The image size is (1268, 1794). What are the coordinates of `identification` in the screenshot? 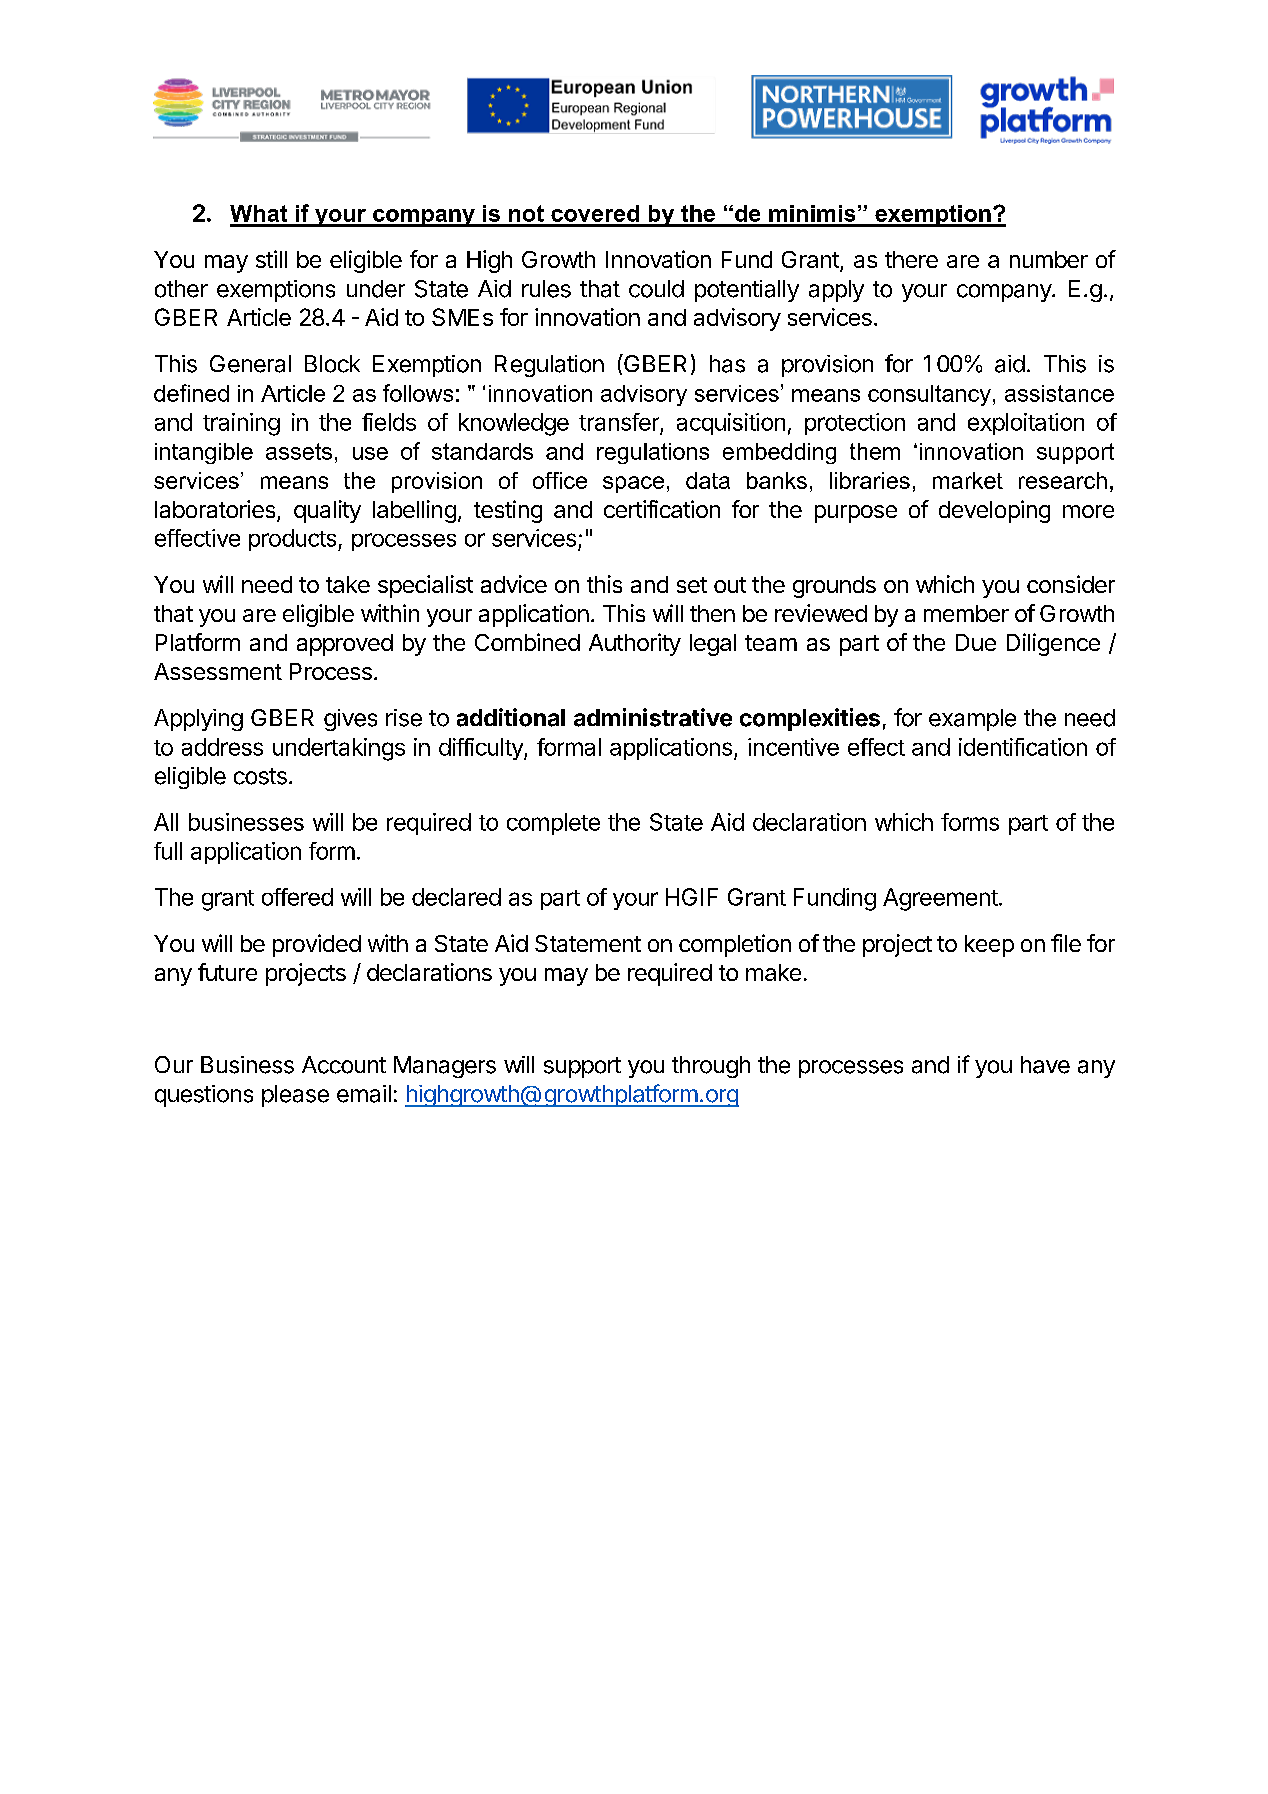 It's located at (1023, 747).
